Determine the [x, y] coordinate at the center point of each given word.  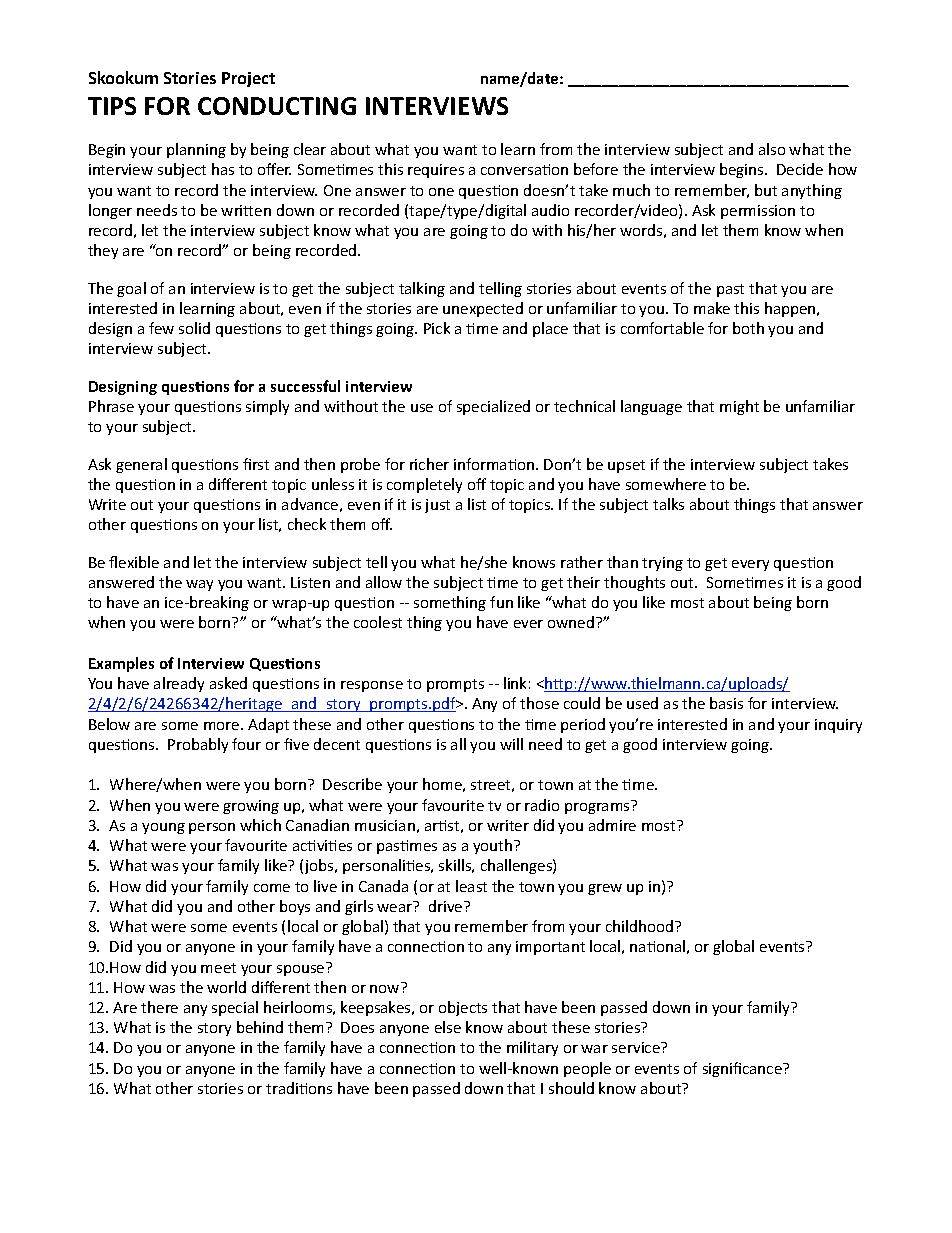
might [739, 407]
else [448, 1027]
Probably [198, 745]
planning [196, 150]
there [159, 1007]
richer [429, 464]
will [511, 744]
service [637, 1047]
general [141, 465]
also [772, 149]
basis [726, 703]
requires [436, 171]
